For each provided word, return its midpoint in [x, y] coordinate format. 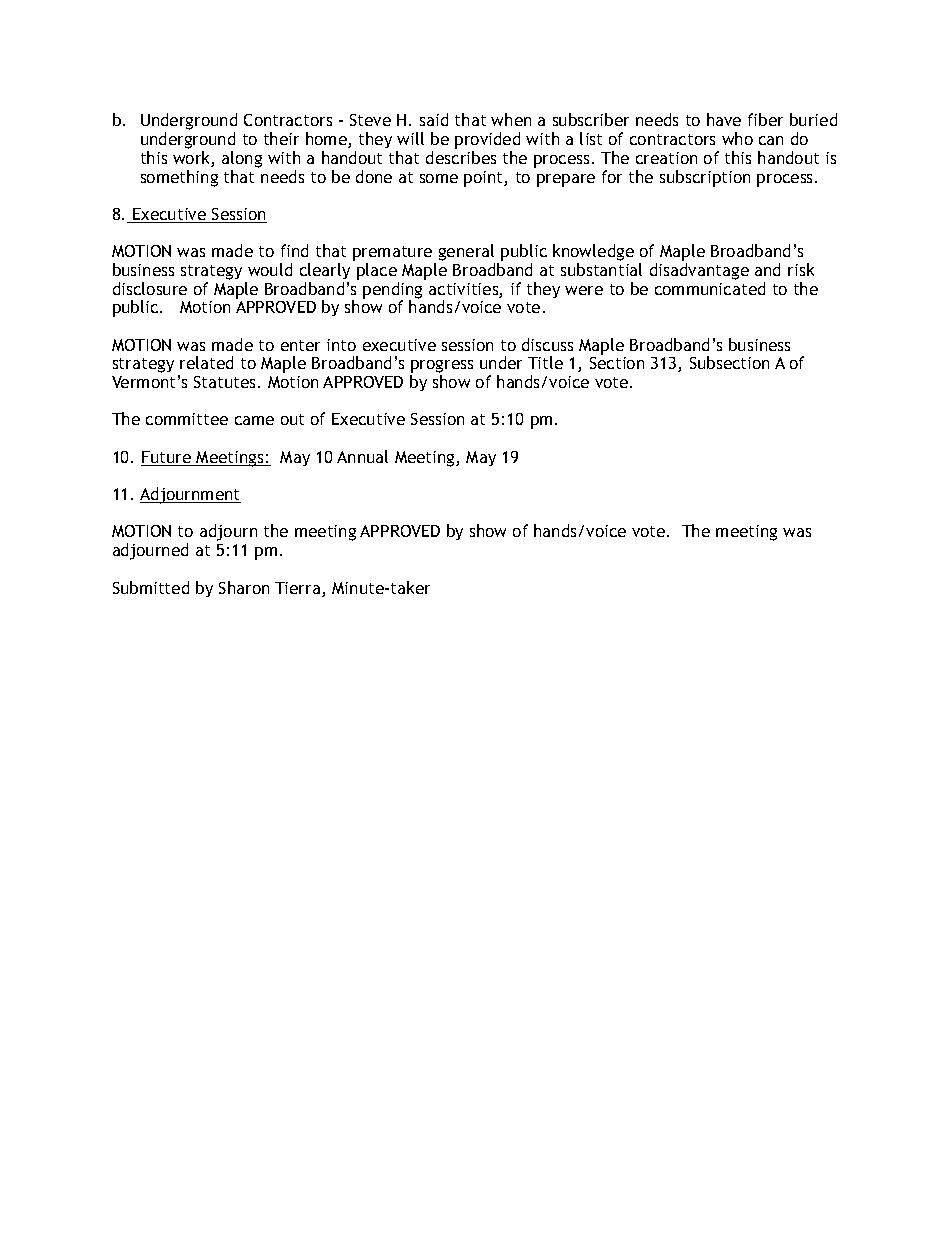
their [281, 138]
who [737, 138]
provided [487, 142]
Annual [362, 456]
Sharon [244, 587]
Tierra [299, 589]
